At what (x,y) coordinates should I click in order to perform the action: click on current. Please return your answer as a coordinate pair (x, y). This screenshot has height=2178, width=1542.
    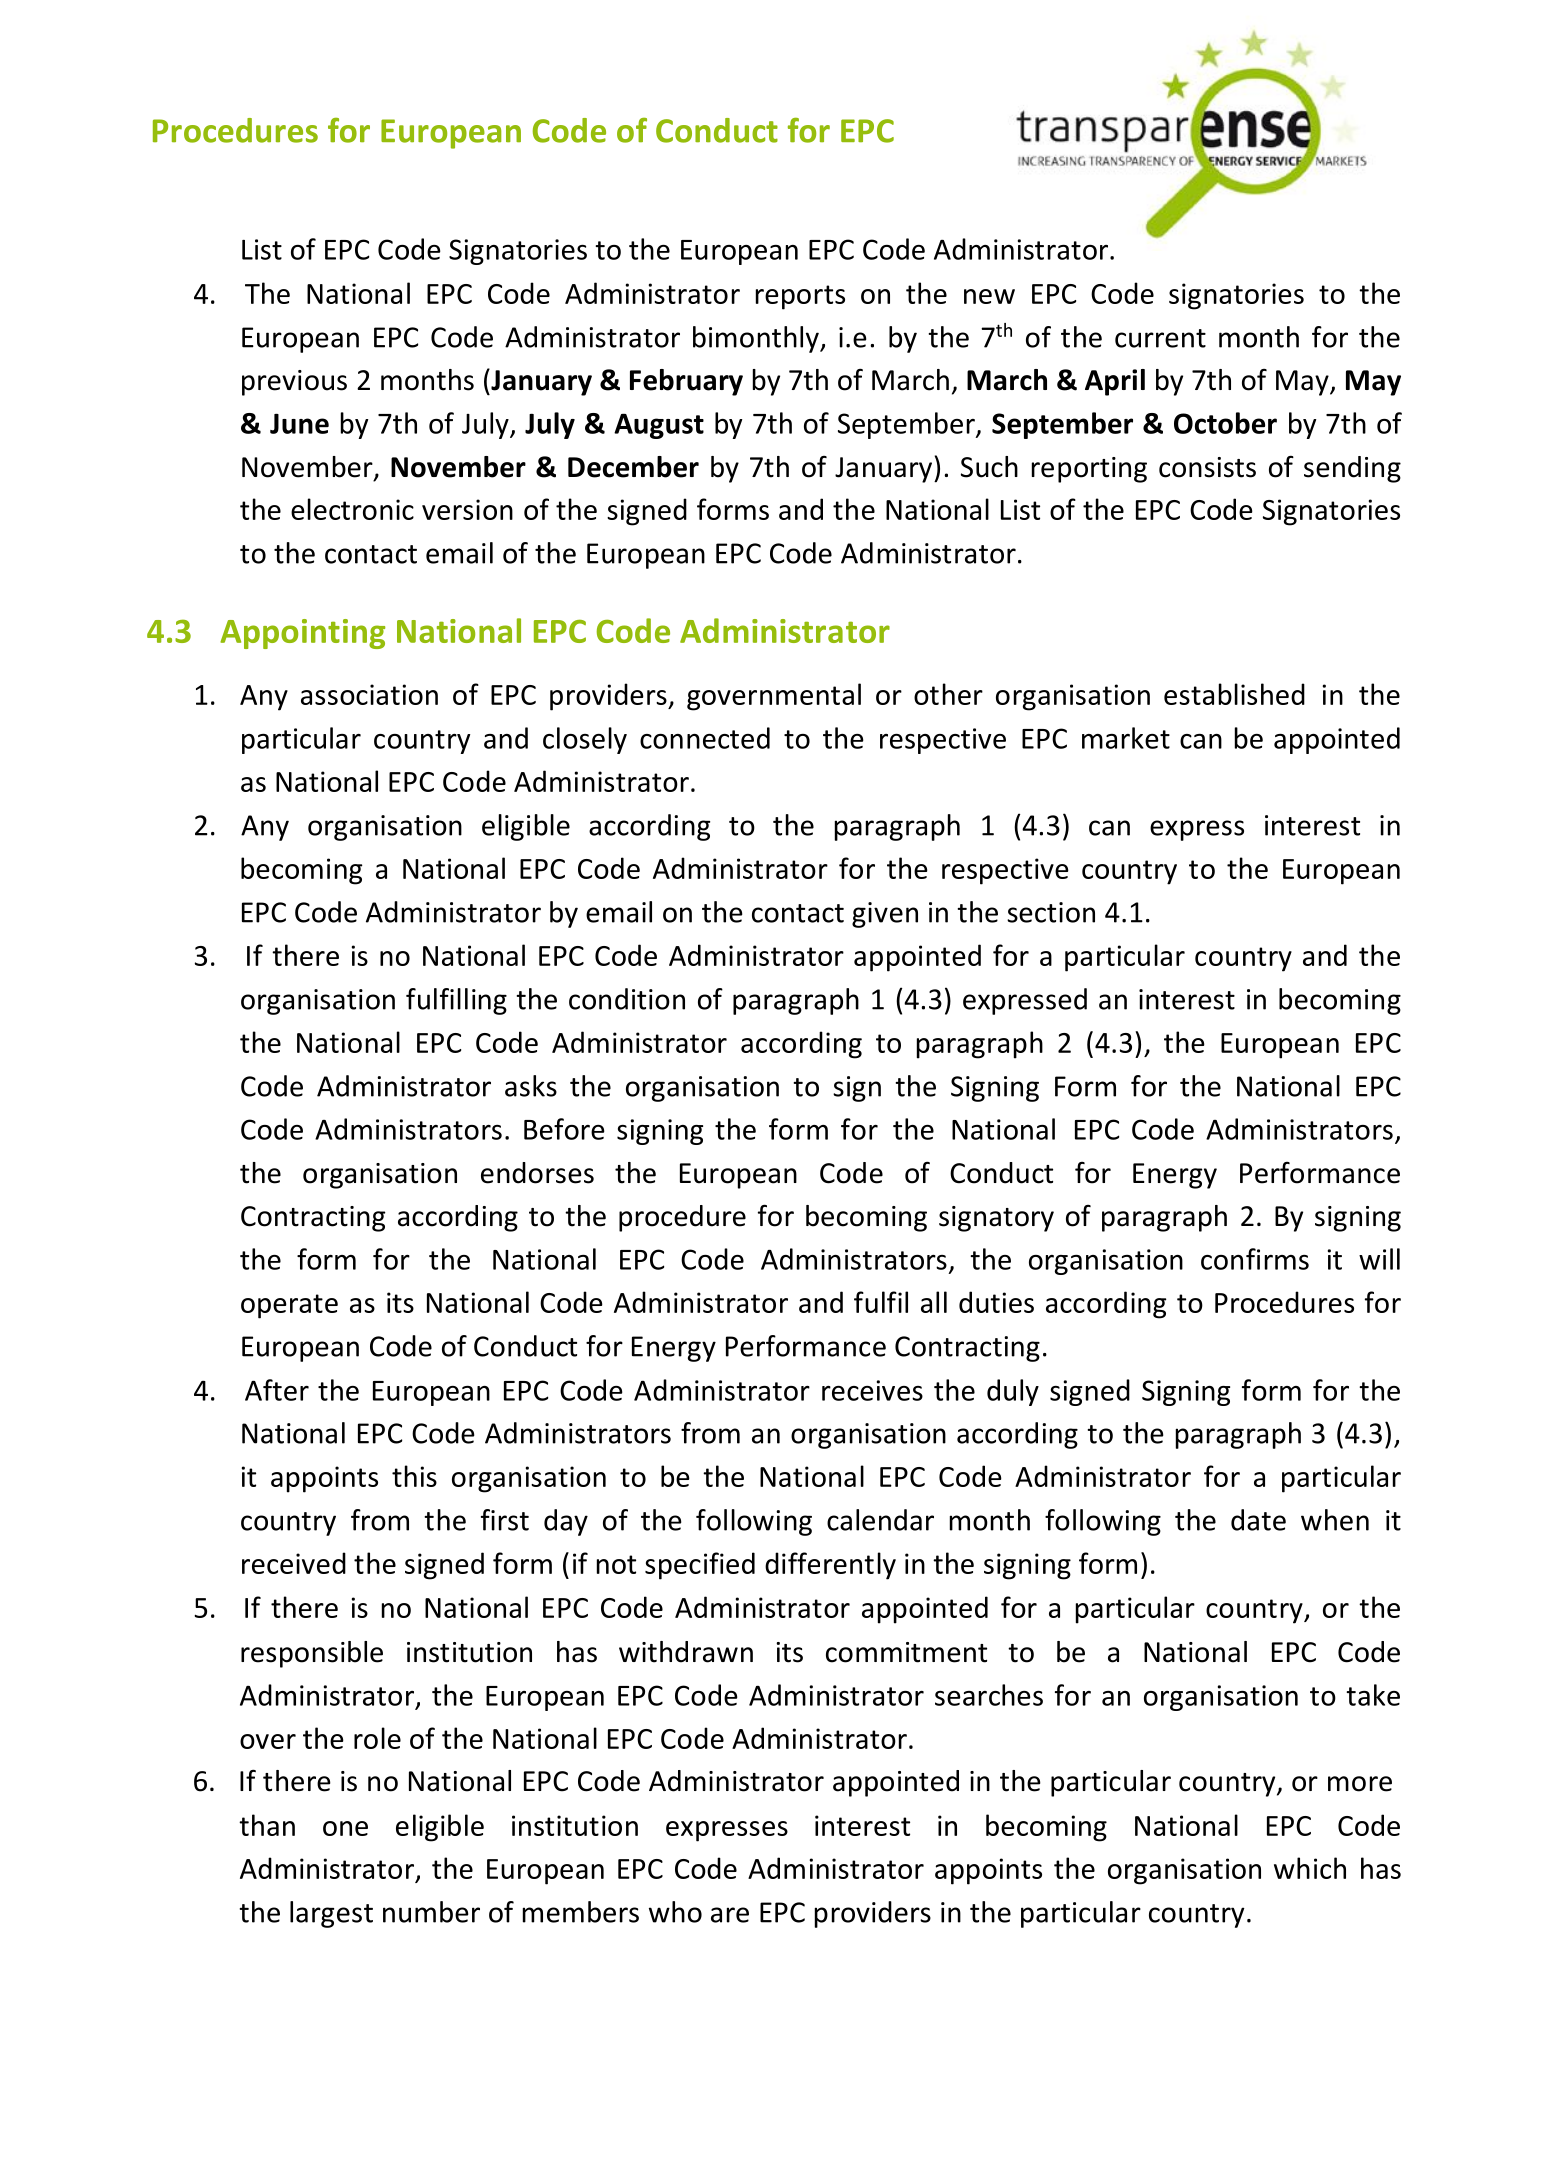
    Looking at the image, I should click on (1160, 338).
